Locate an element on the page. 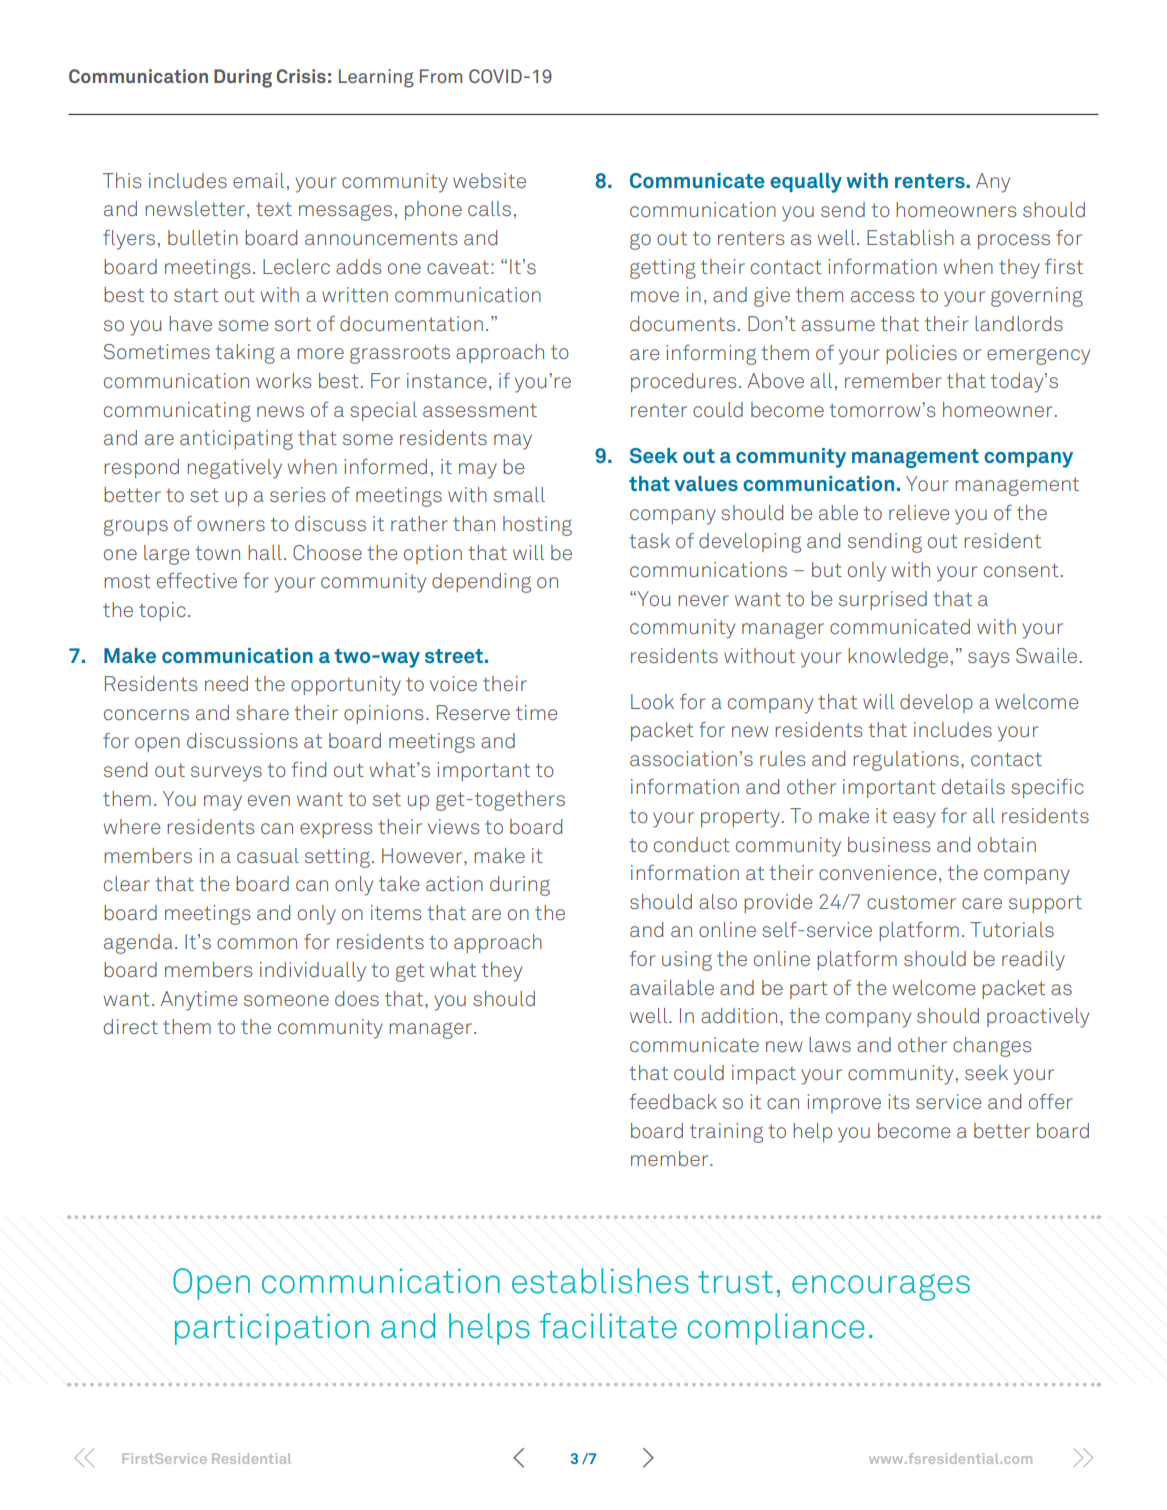 This page has height=1510, width=1167. facilitate is located at coordinates (608, 1326).
